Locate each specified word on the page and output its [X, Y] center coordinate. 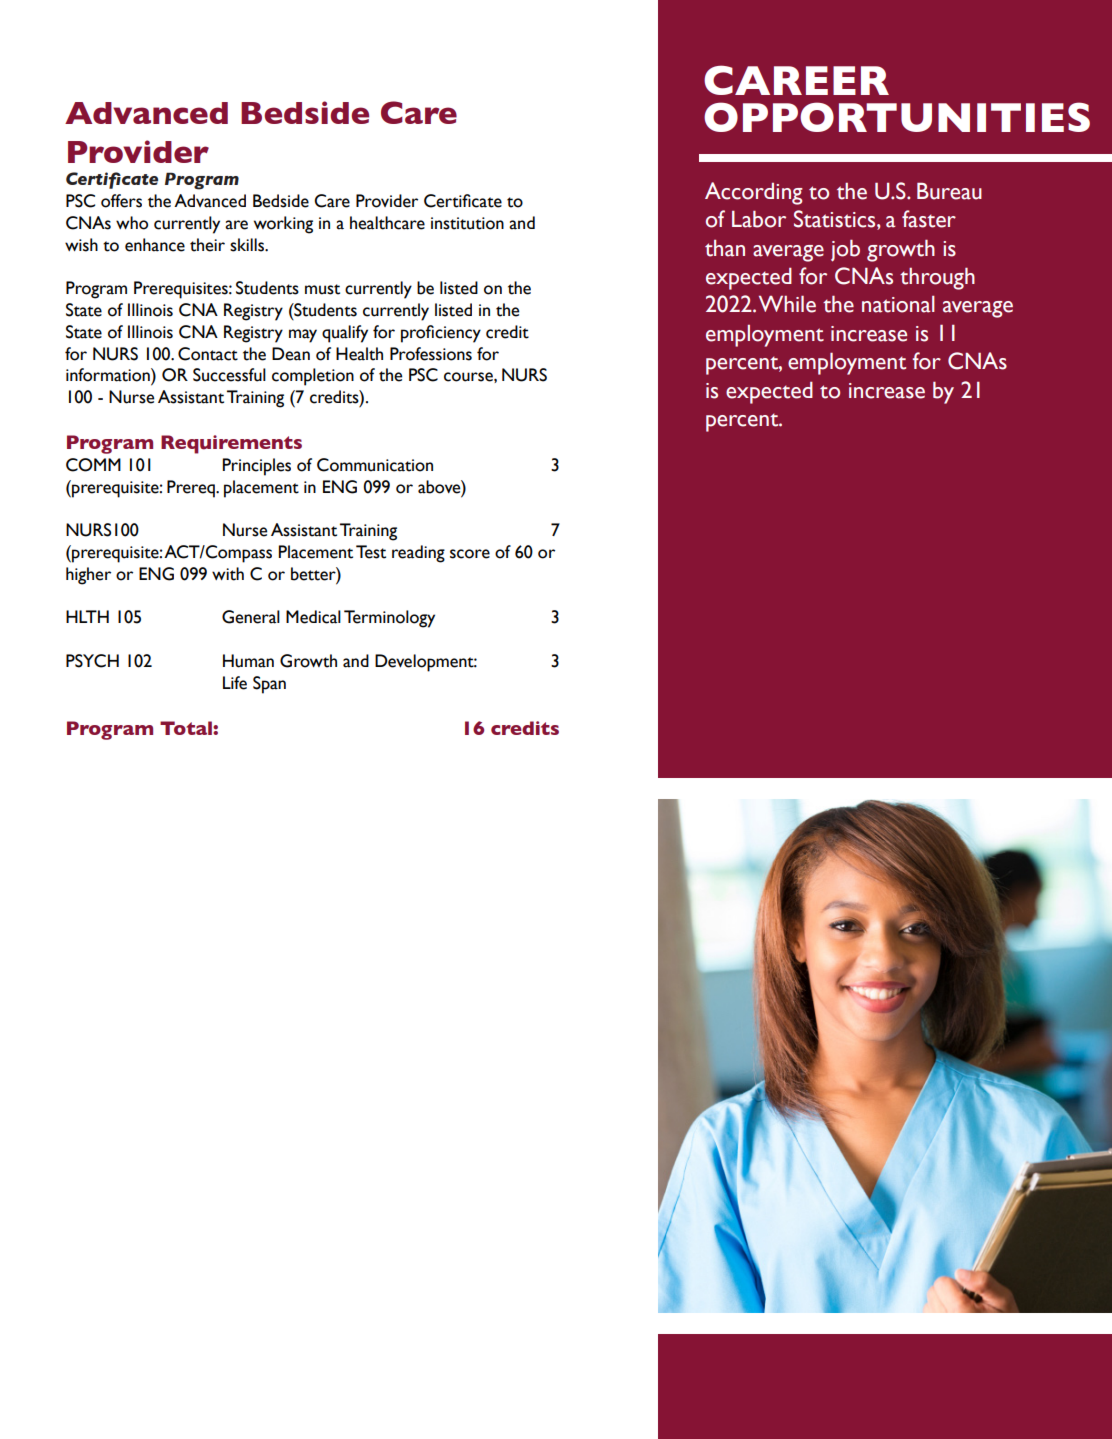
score [470, 554]
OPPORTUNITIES [897, 117]
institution [467, 223]
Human [248, 661]
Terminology [389, 619]
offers [121, 201]
